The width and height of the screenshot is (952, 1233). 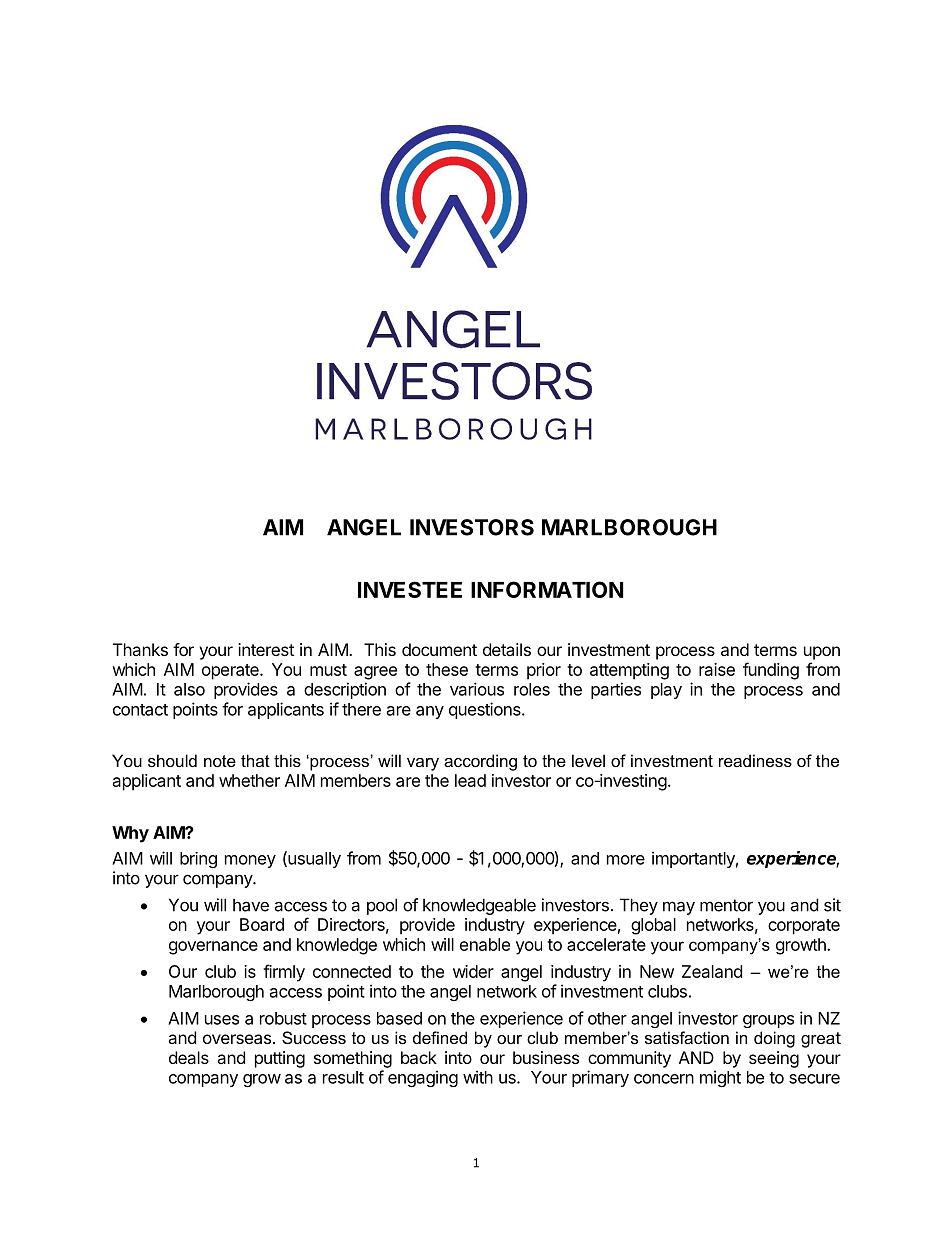 What do you see at coordinates (266, 649) in the screenshot?
I see `interest` at bounding box center [266, 649].
